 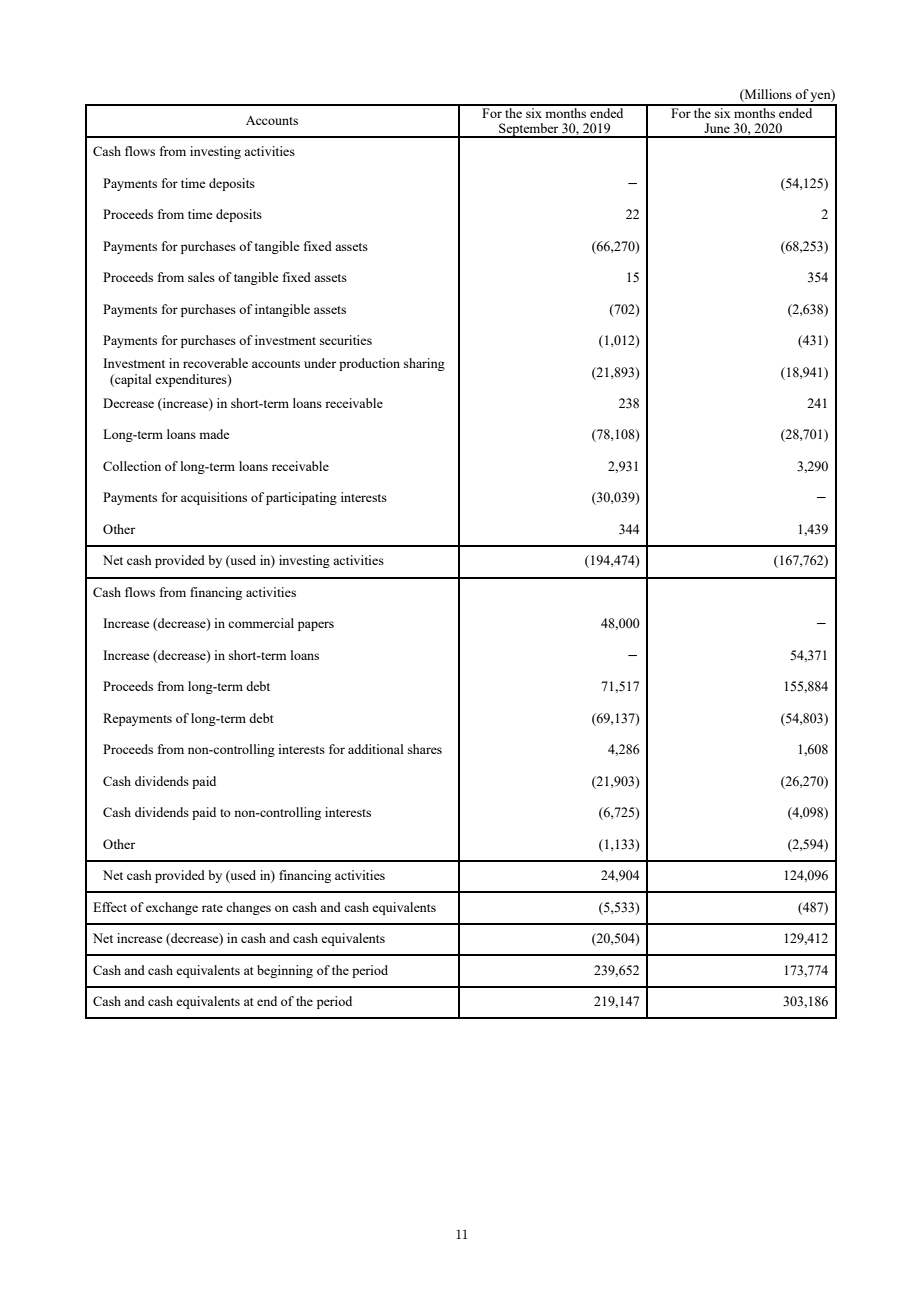 I want to click on September, so click(x=529, y=130).
